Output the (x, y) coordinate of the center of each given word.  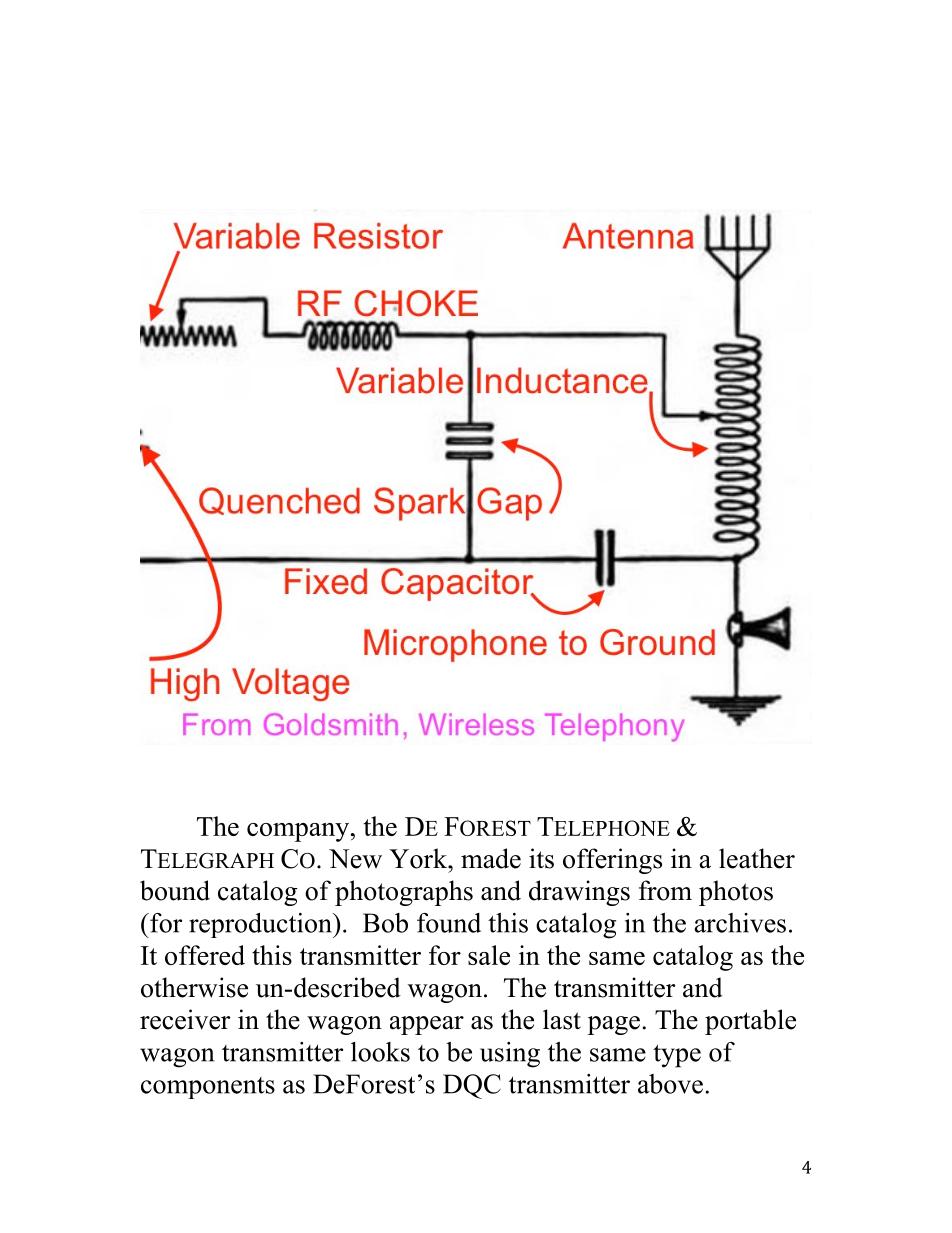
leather (757, 858)
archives (740, 923)
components (208, 1088)
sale (489, 955)
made (491, 858)
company (299, 832)
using (510, 1055)
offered (205, 955)
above (670, 1084)
